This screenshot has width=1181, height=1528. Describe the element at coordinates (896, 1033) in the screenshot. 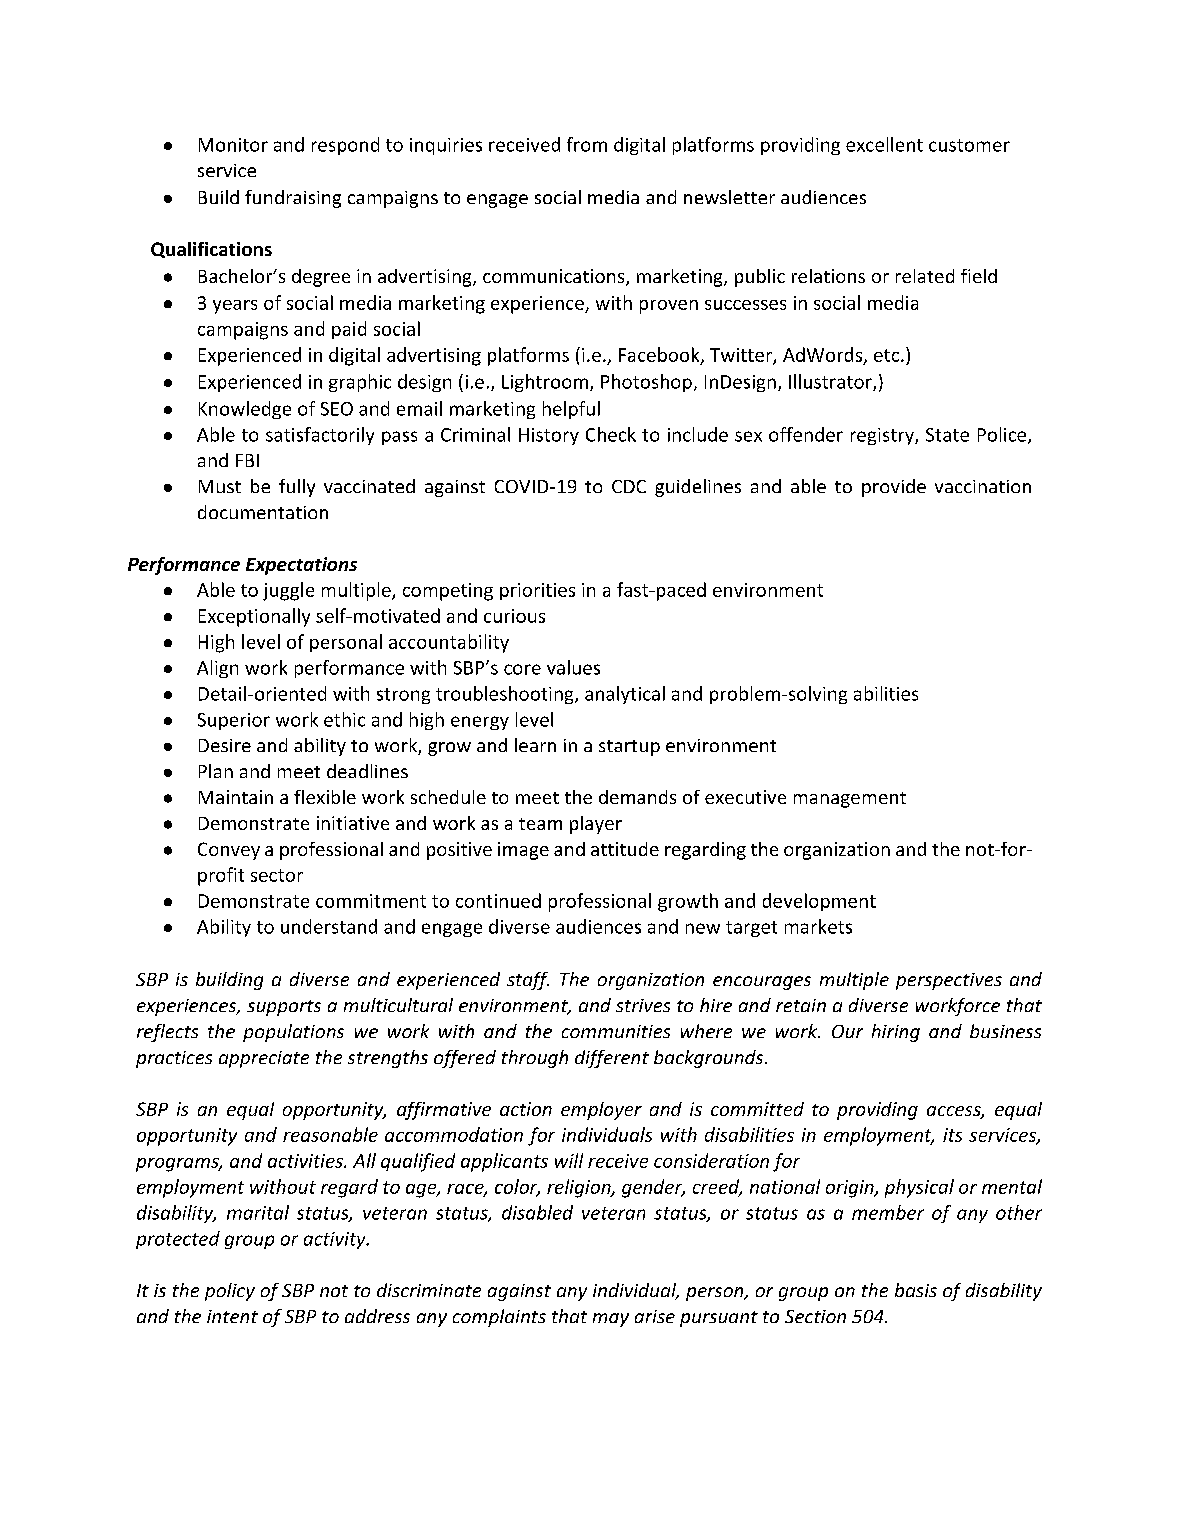

I see `hiring` at that location.
